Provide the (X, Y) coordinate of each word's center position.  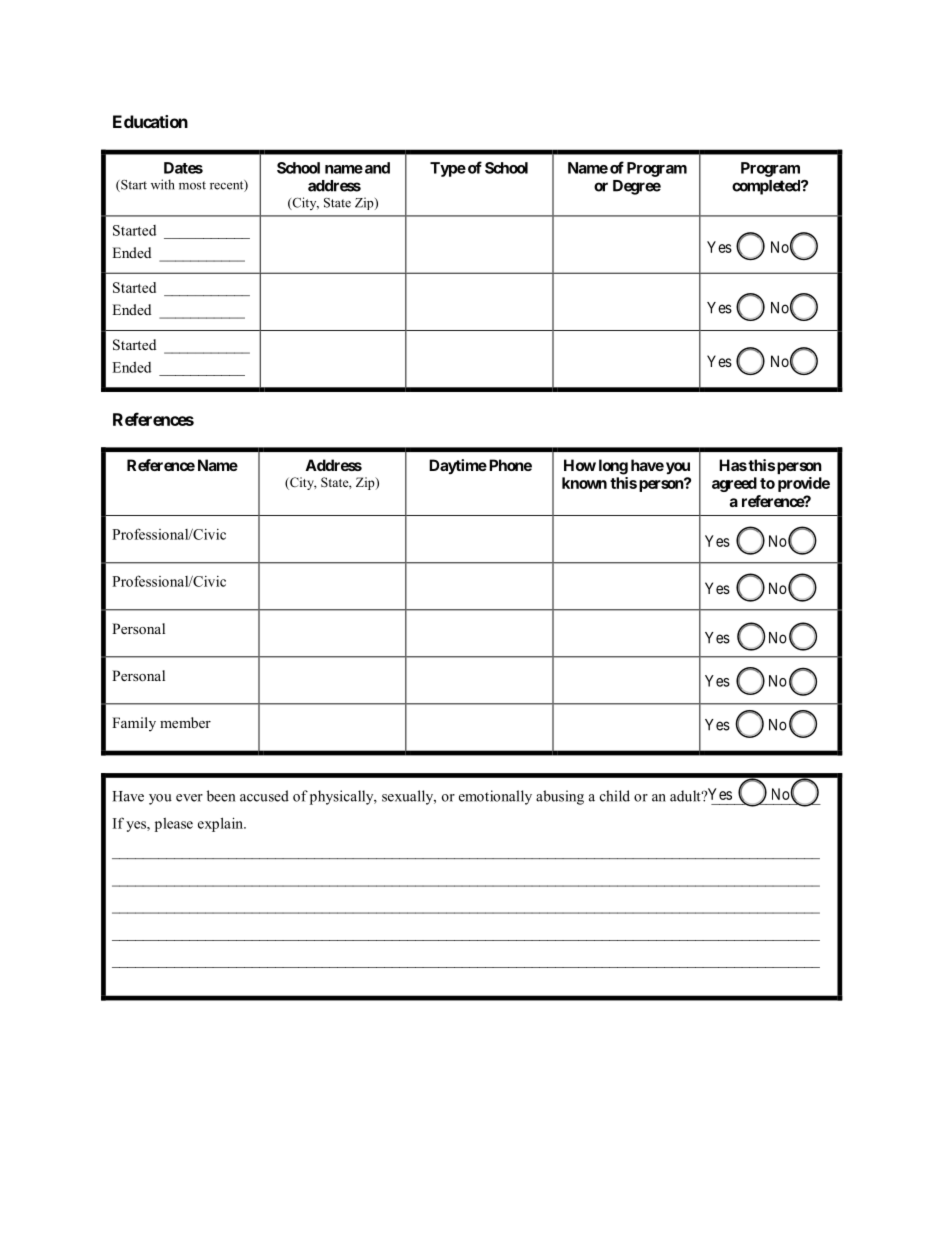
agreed (734, 484)
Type (448, 169)
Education (150, 121)
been (221, 796)
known (584, 483)
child (615, 796)
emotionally (495, 797)
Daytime (458, 466)
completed (767, 187)
